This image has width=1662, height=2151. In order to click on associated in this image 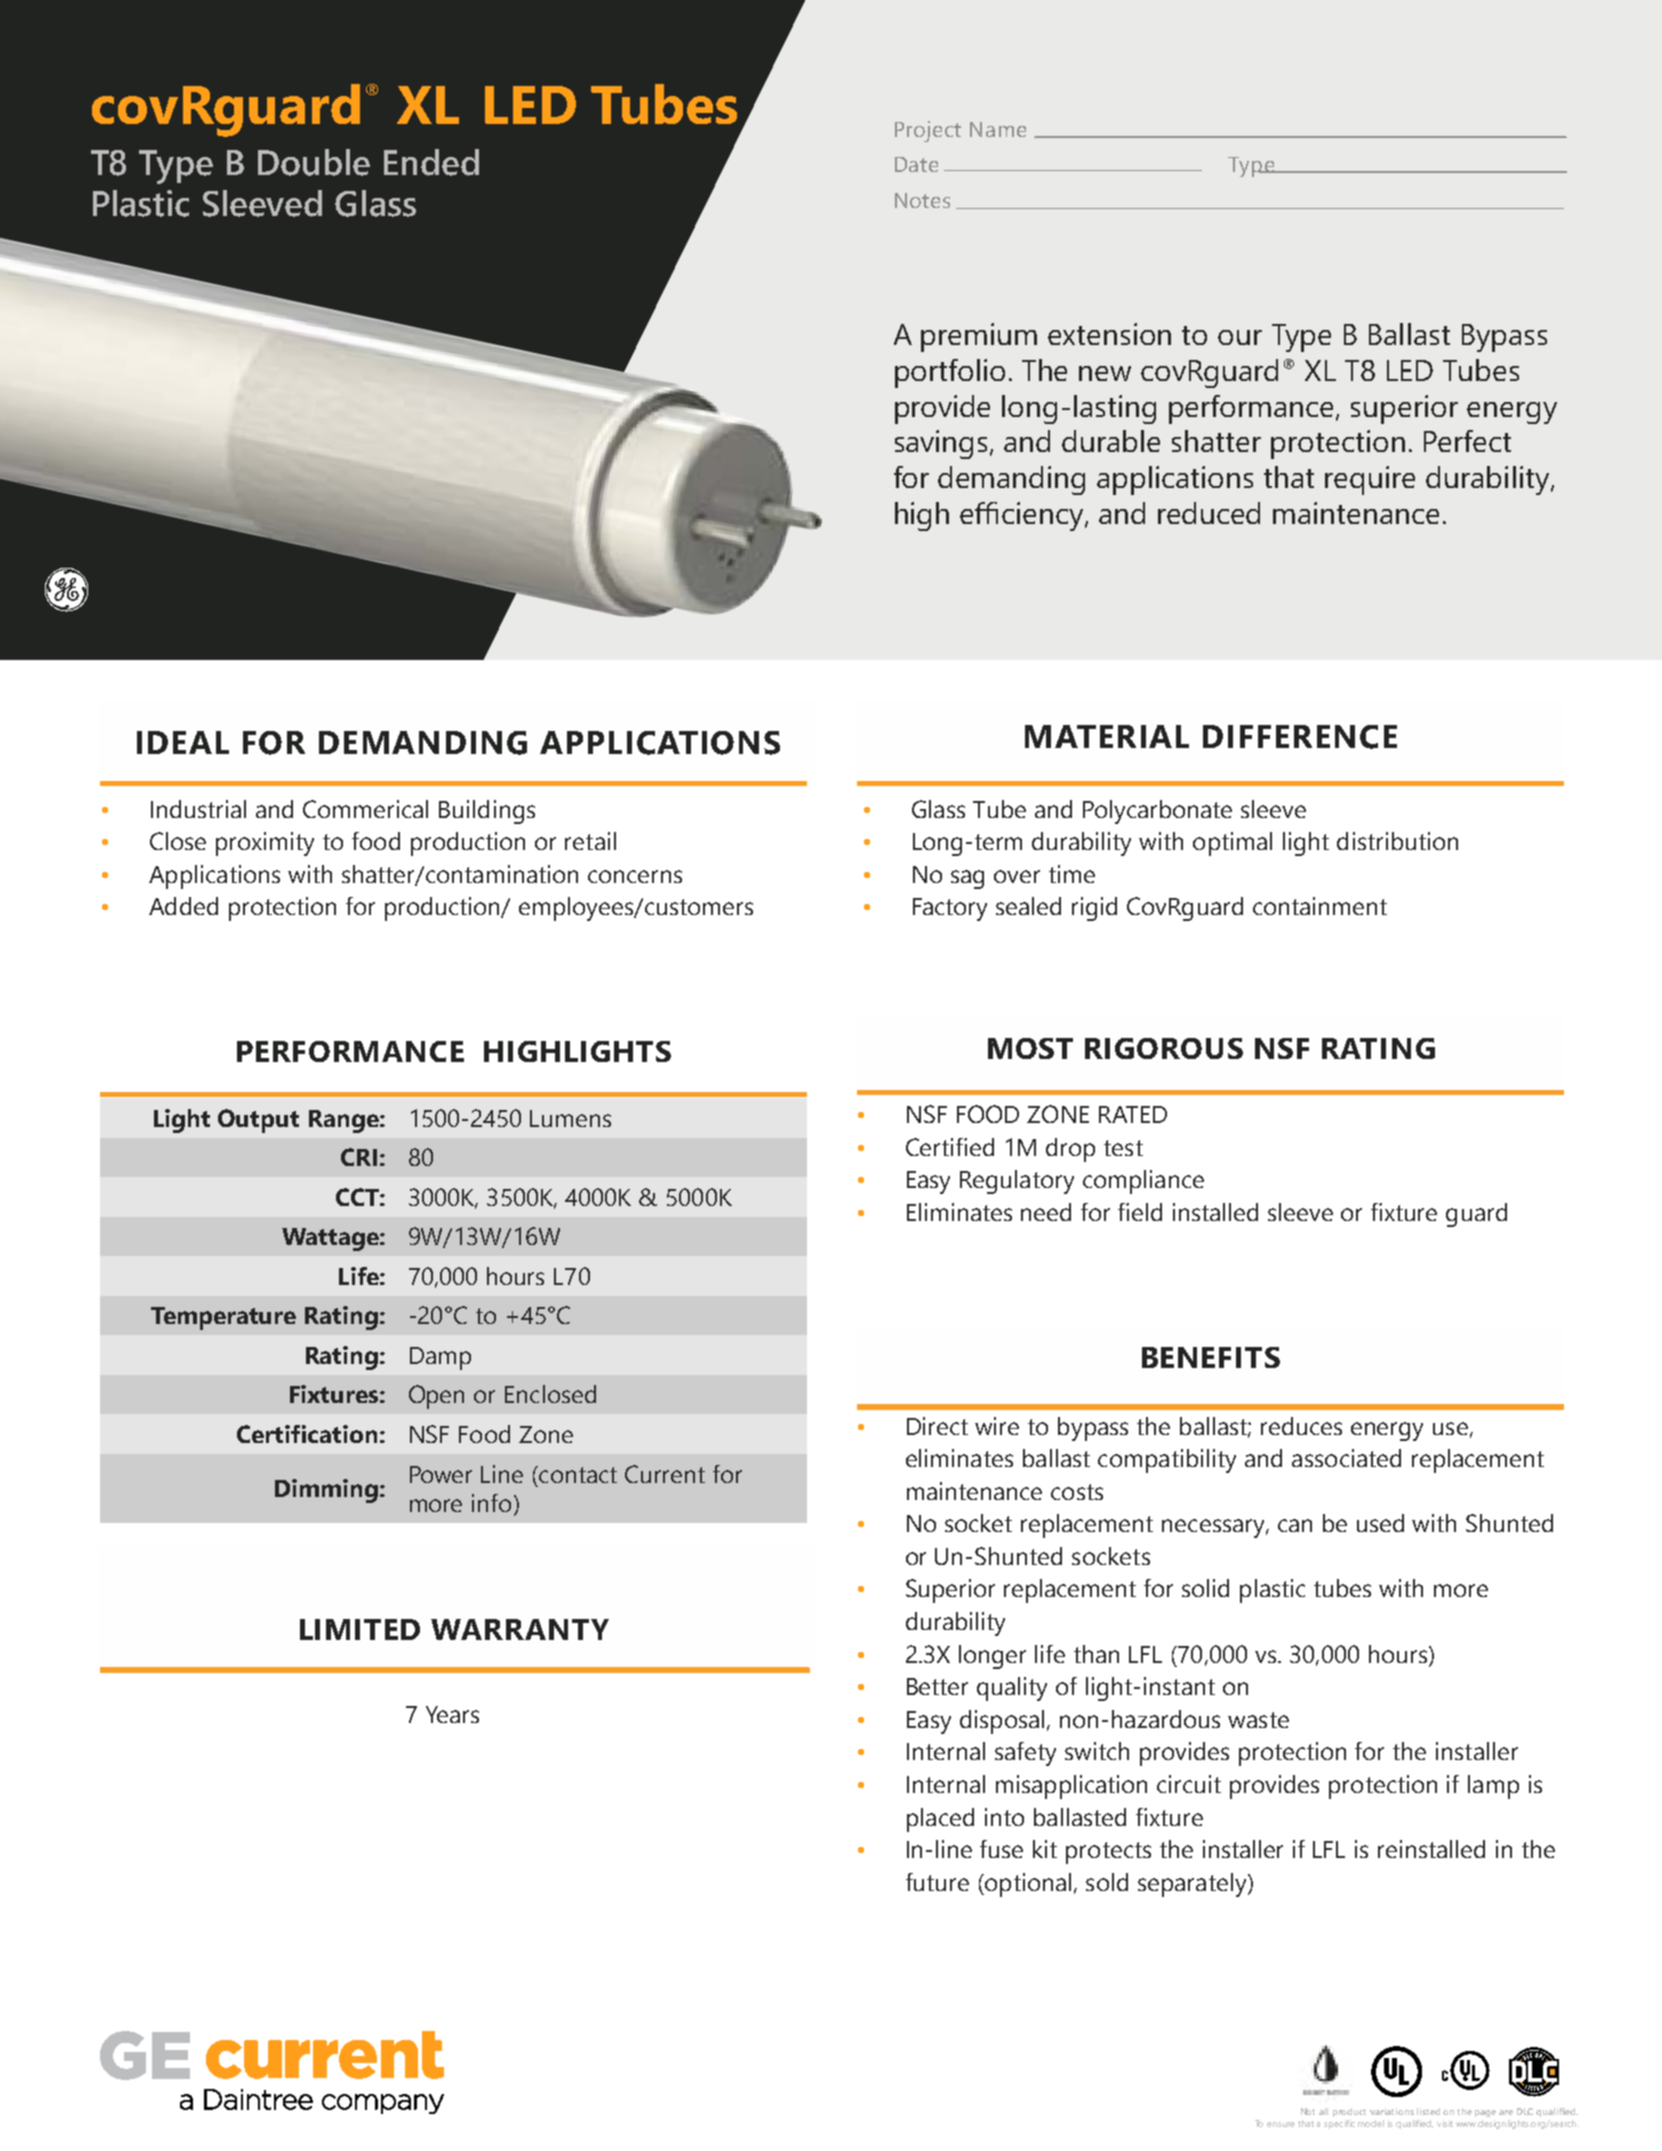, I will do `click(1346, 1458)`.
